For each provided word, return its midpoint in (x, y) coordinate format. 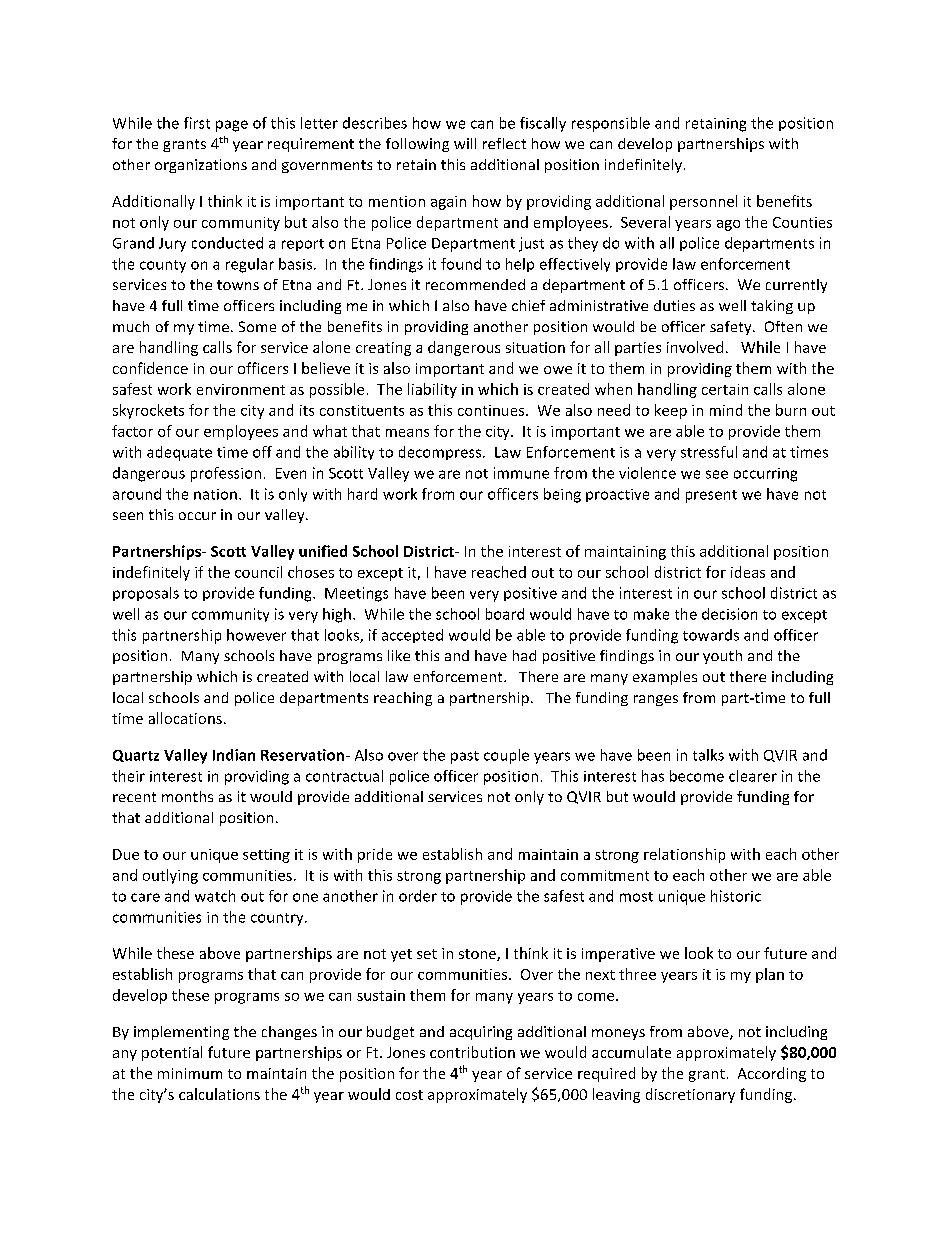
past (465, 757)
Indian (234, 755)
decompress (441, 453)
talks (708, 755)
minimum (190, 1073)
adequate (179, 453)
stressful (709, 452)
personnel (703, 202)
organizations (201, 166)
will (465, 143)
